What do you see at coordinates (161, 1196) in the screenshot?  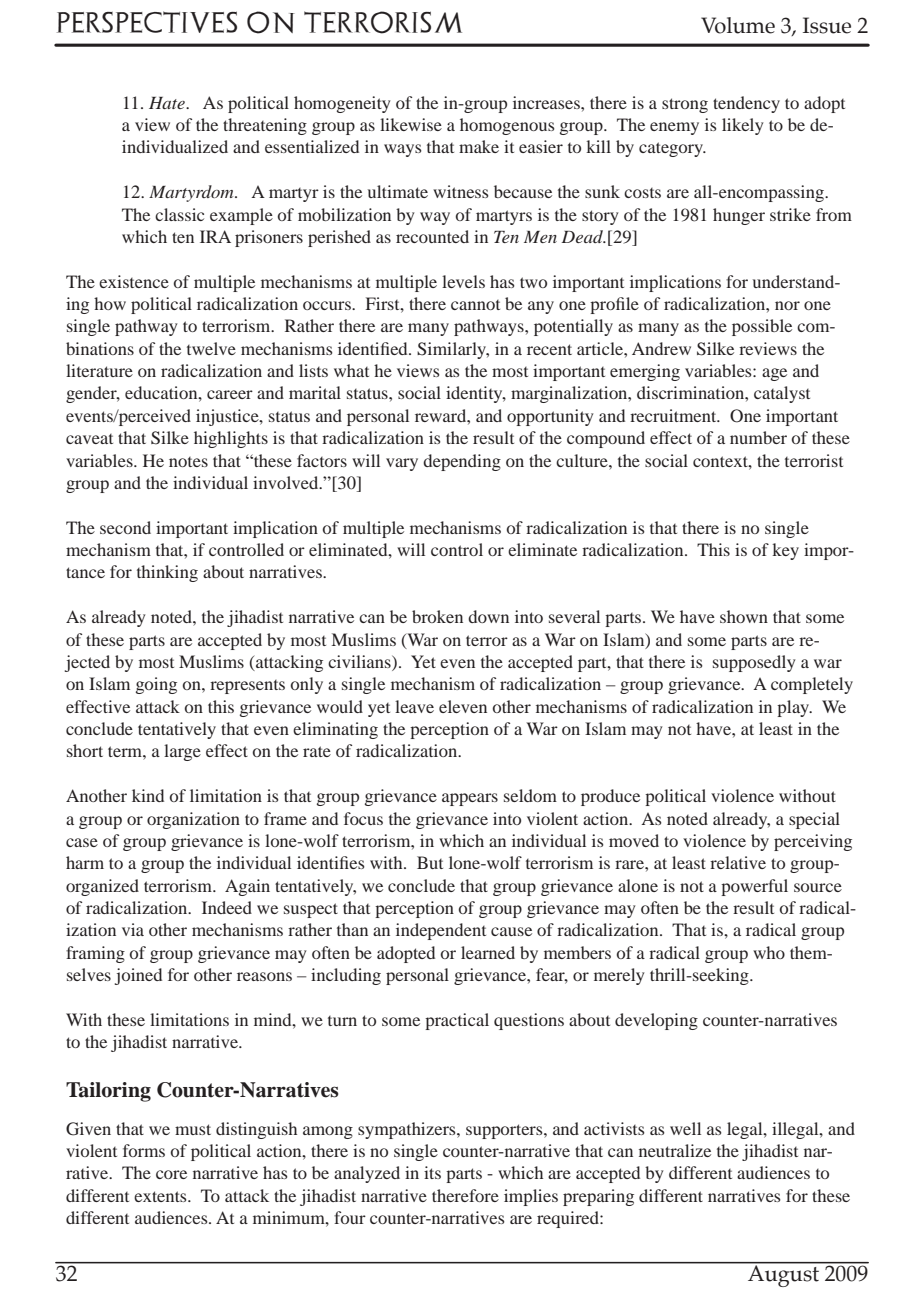 I see `extents` at bounding box center [161, 1196].
